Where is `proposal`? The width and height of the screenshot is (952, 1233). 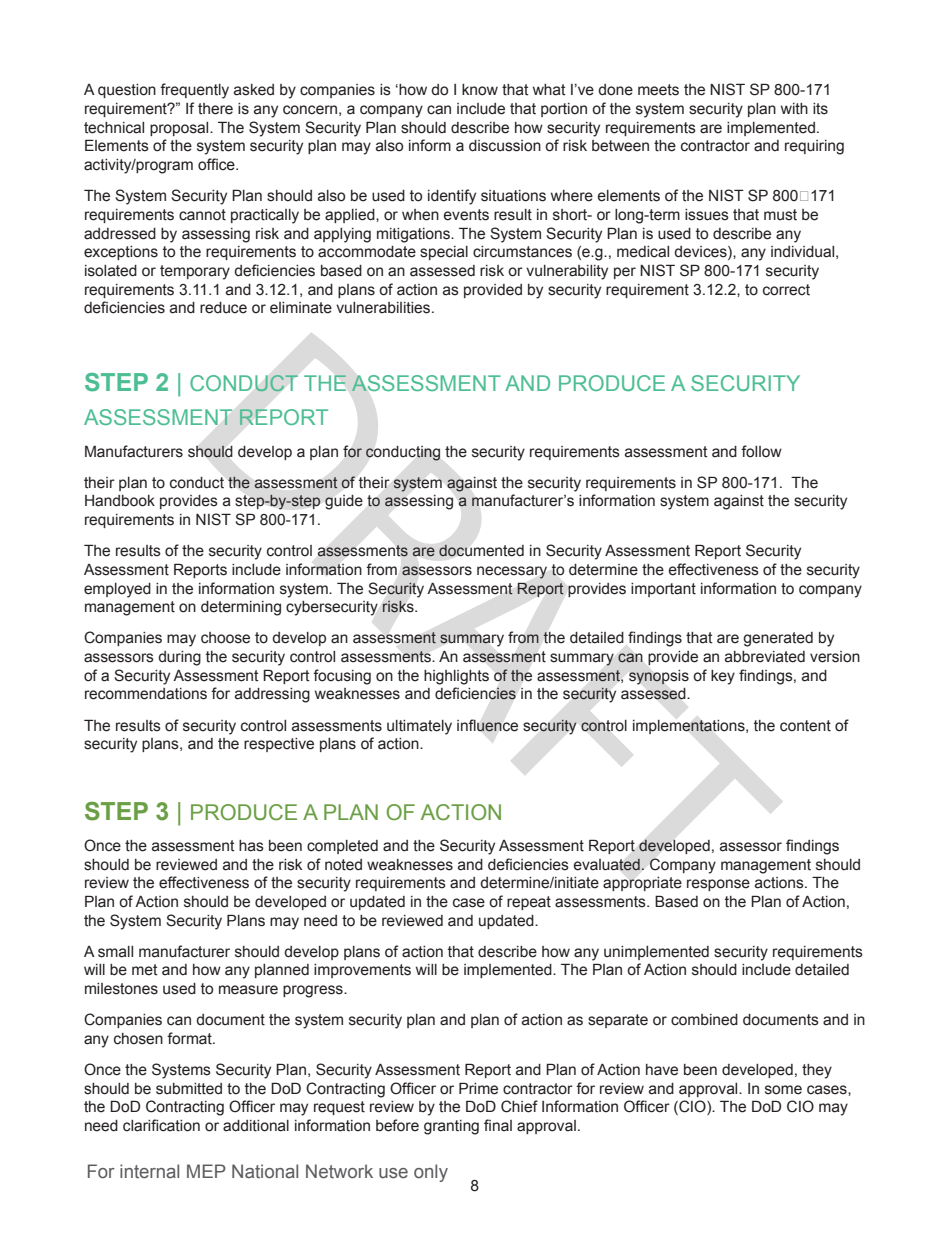 proposal is located at coordinates (180, 129).
